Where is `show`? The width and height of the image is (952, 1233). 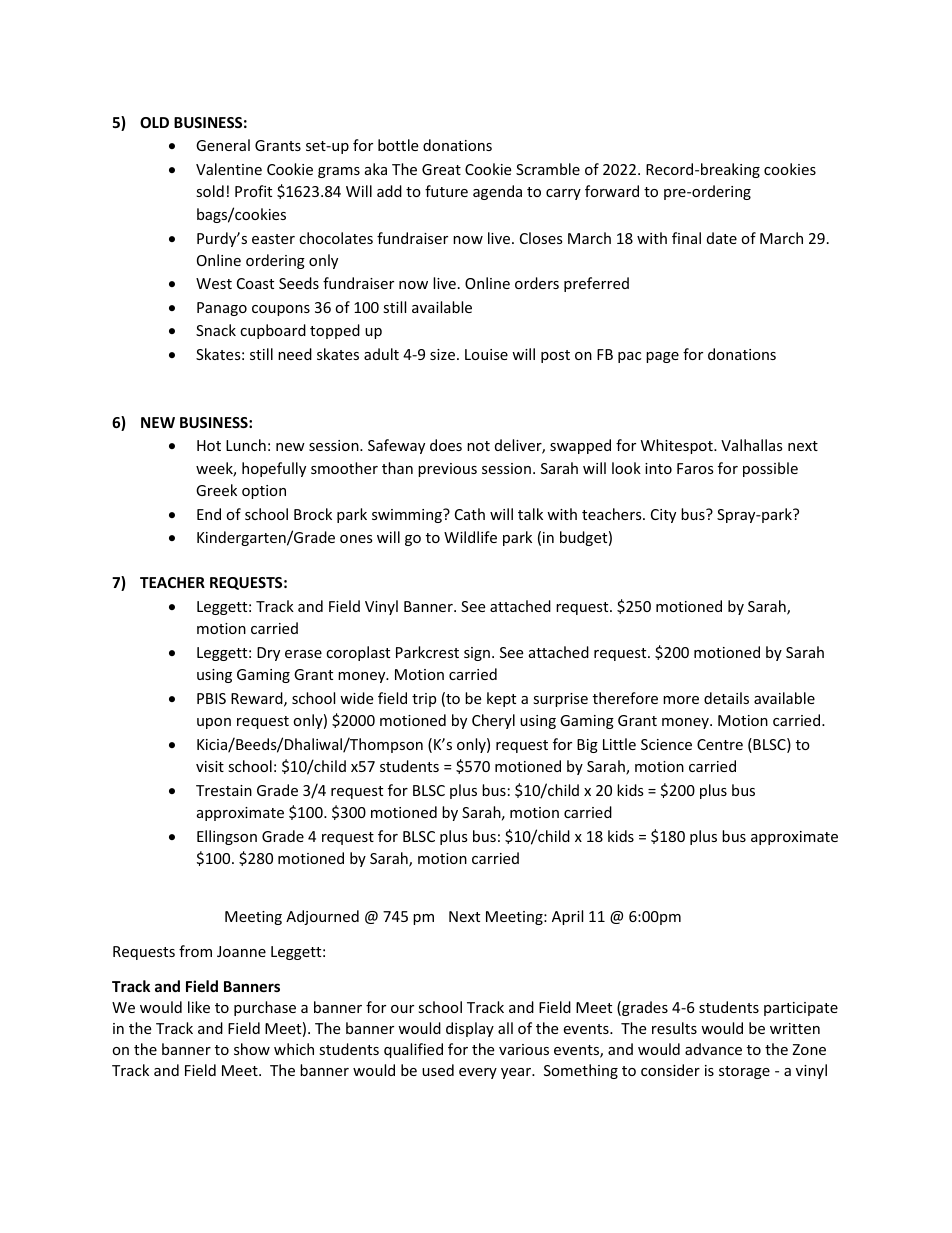 show is located at coordinates (252, 1049).
